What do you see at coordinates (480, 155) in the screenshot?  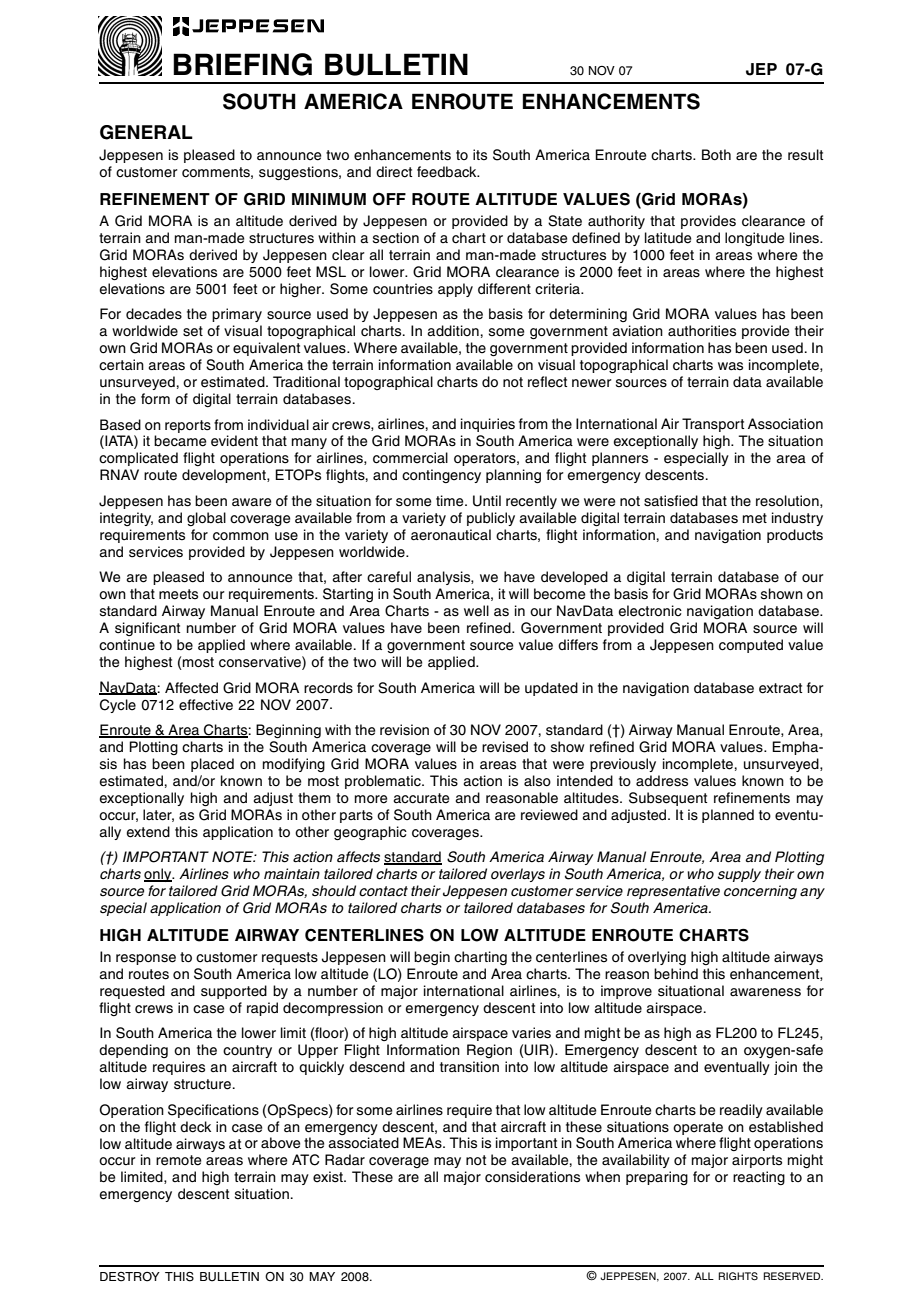 I see `its` at bounding box center [480, 155].
